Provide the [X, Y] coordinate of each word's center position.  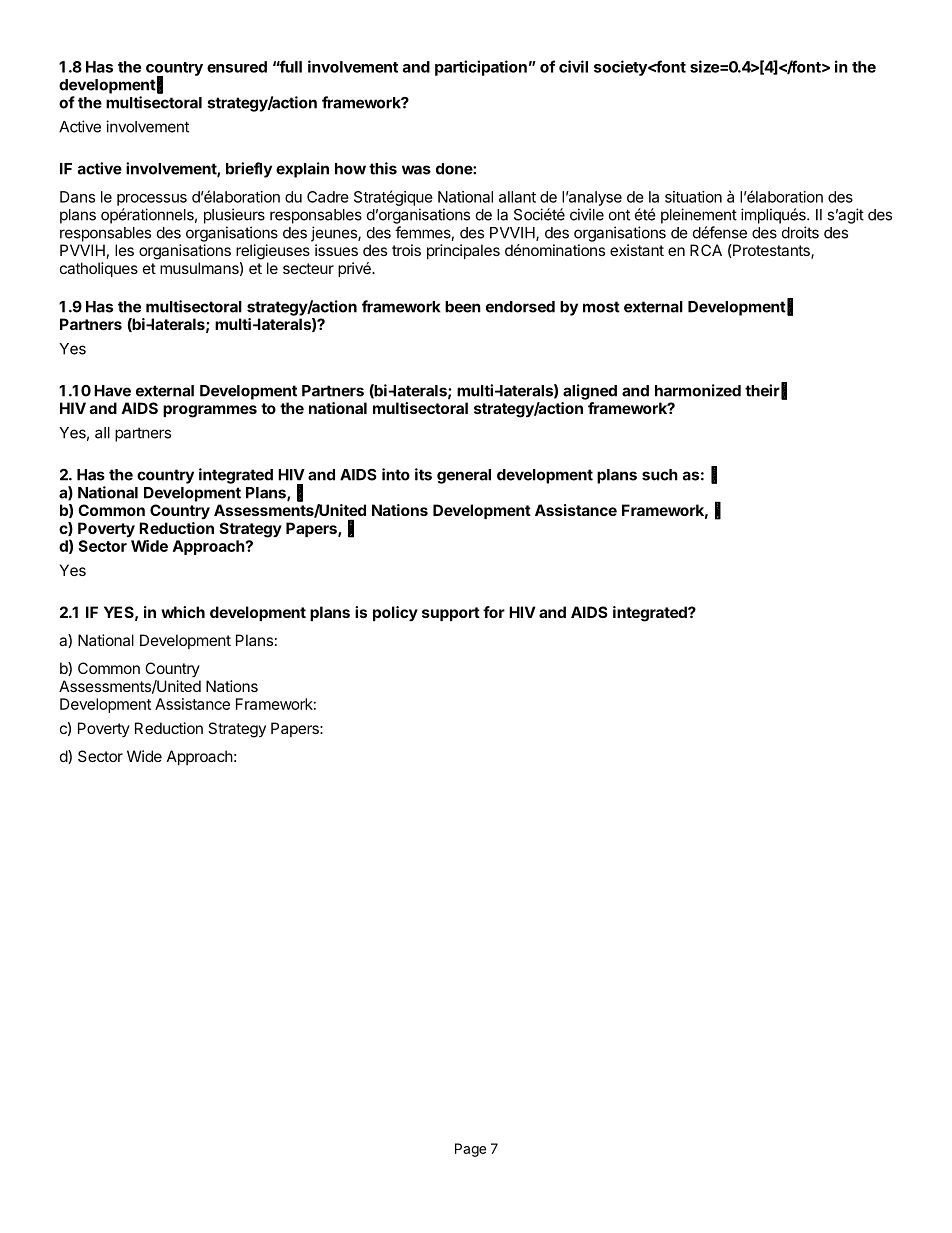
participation [481, 68]
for [494, 612]
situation [693, 197]
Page [470, 1150]
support [451, 614]
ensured [237, 67]
